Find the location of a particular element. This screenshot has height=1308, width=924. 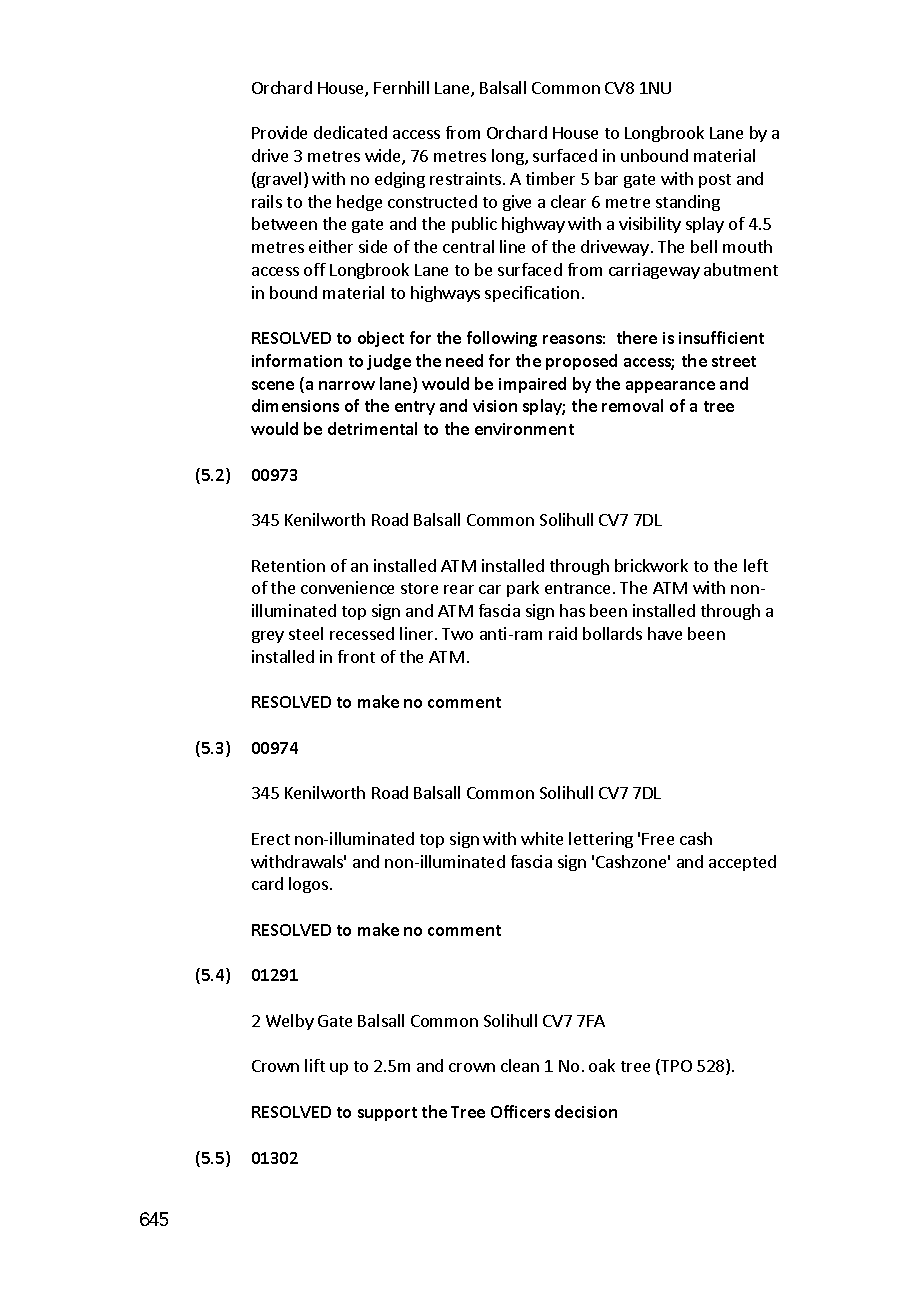

lift is located at coordinates (315, 1065).
